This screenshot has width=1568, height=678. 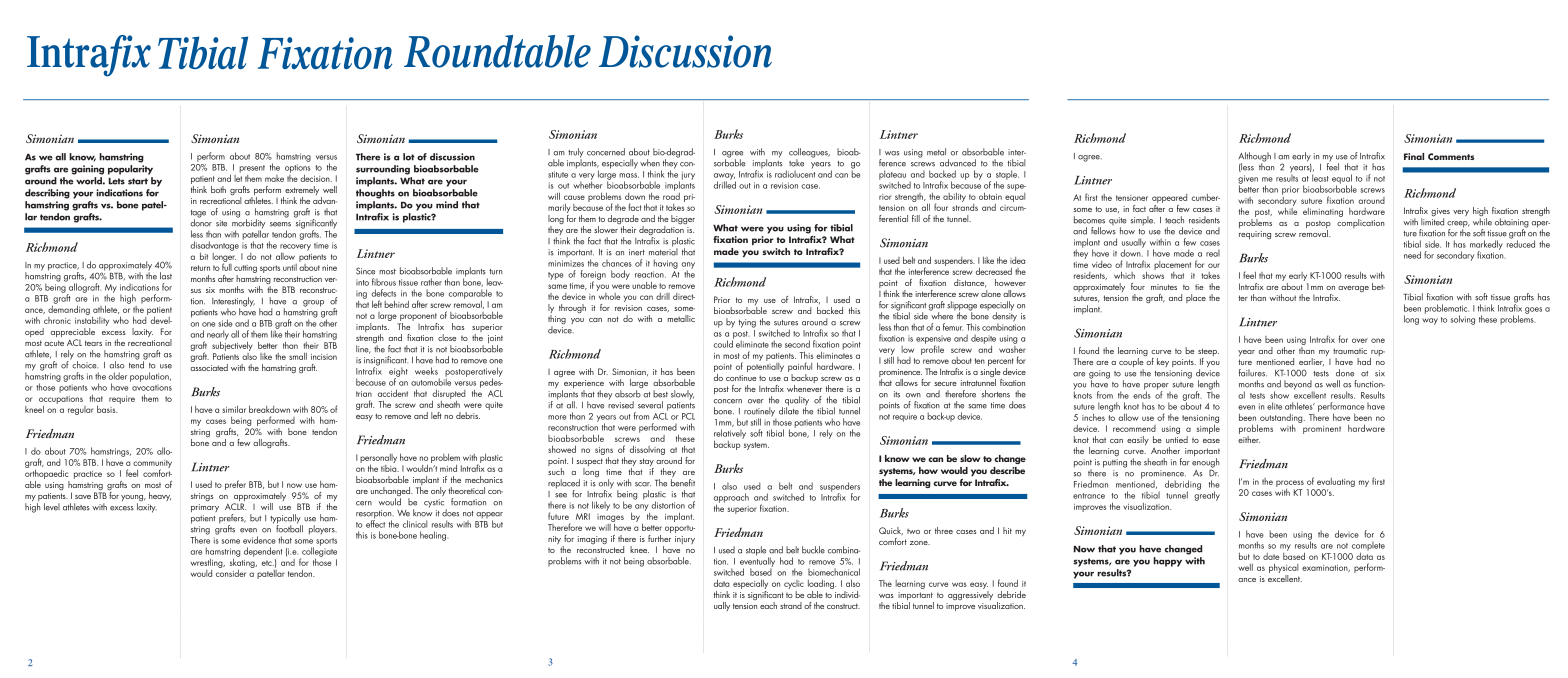 What do you see at coordinates (1283, 569) in the screenshot?
I see `physical` at bounding box center [1283, 569].
